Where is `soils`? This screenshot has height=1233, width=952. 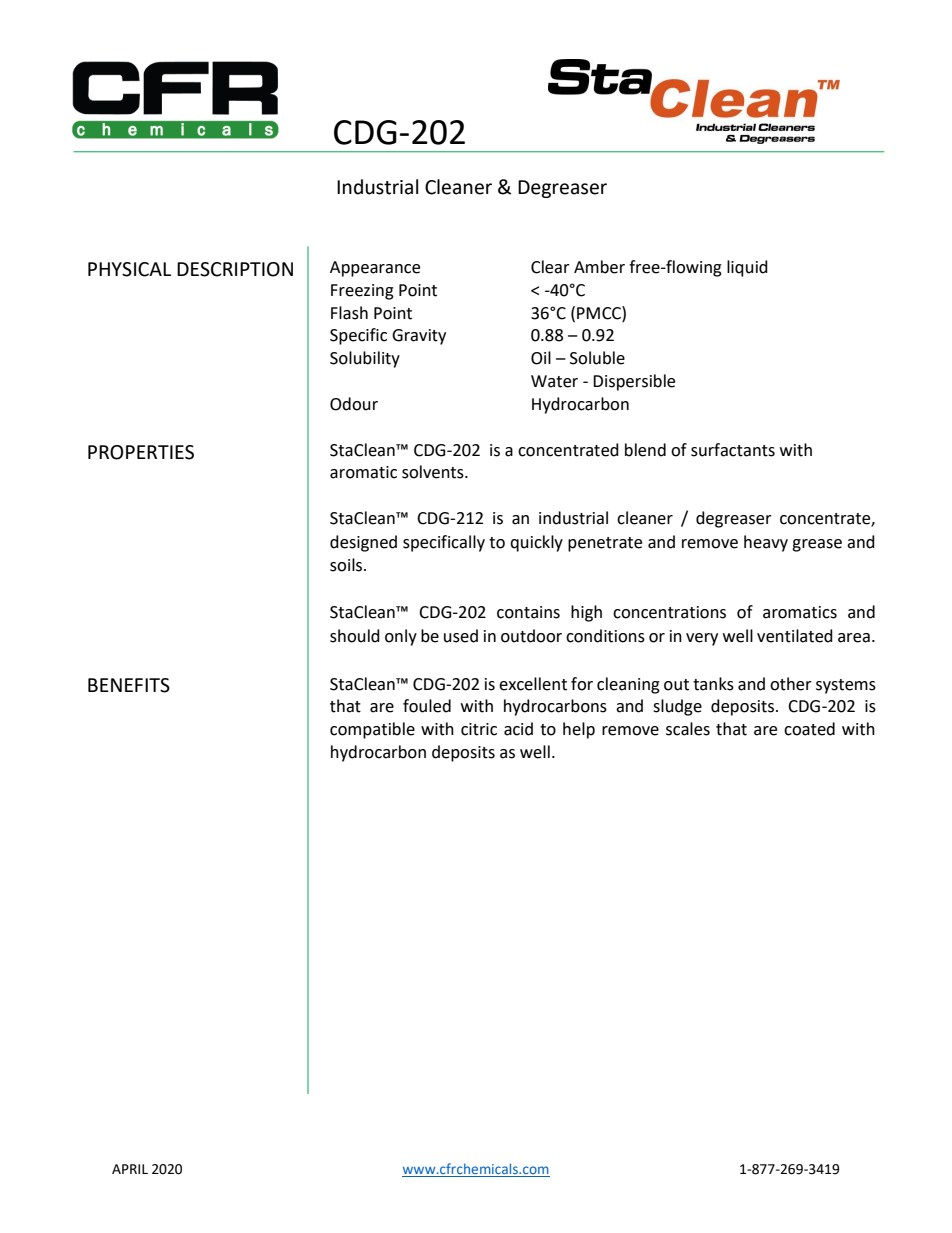
soils is located at coordinates (347, 565).
